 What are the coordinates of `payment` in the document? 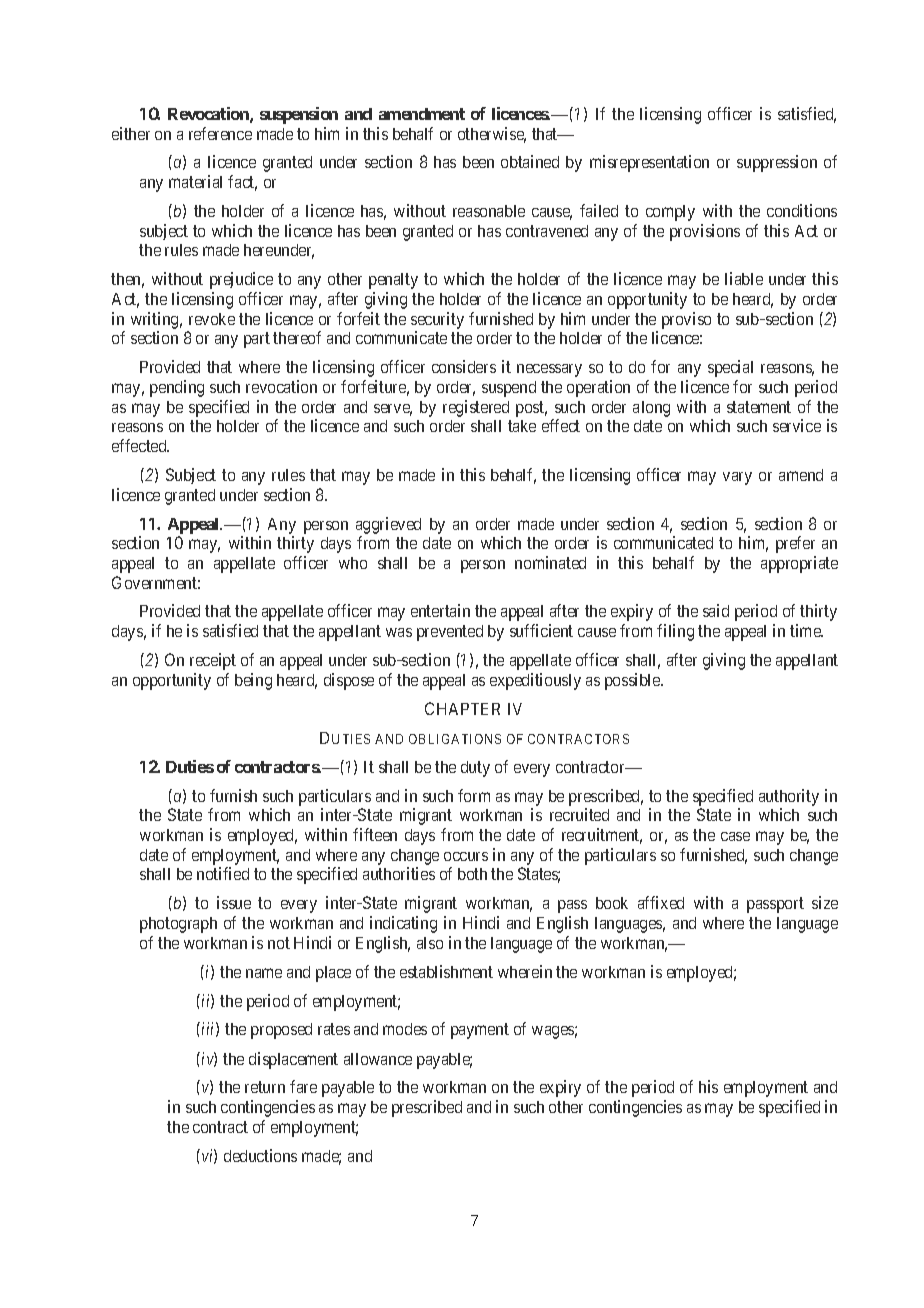 It's located at (480, 1031).
